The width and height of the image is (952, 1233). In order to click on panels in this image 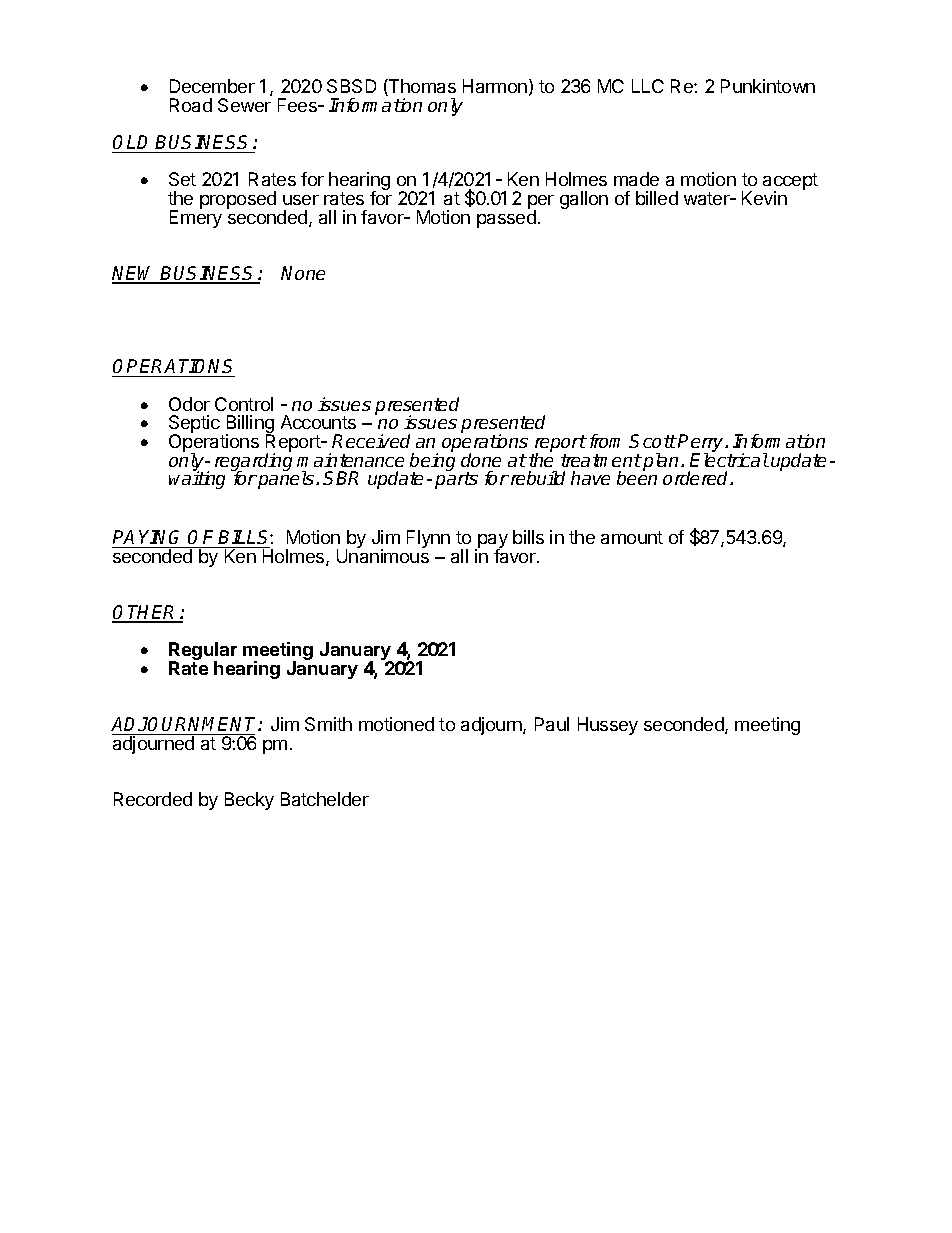, I will do `click(285, 479)`.
